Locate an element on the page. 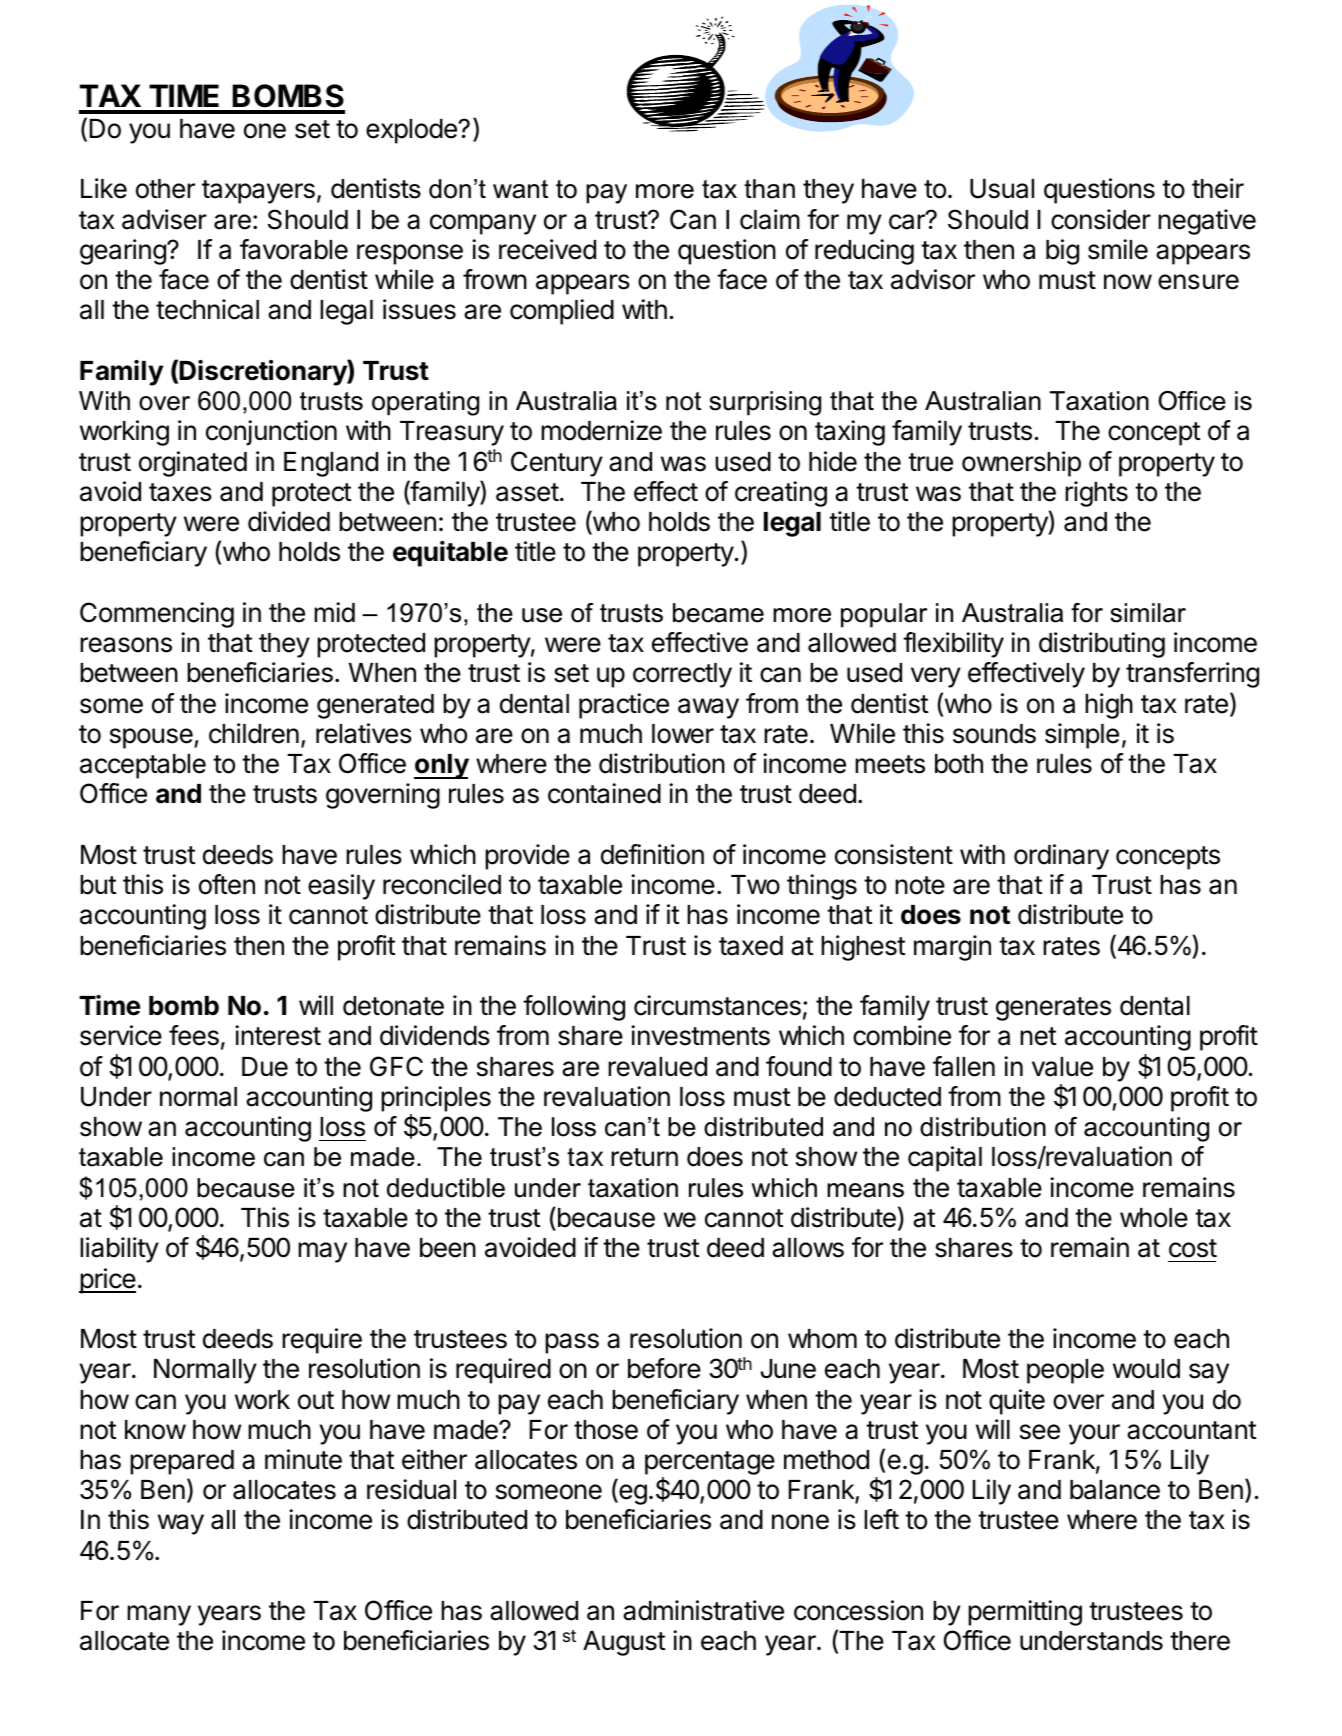 The image size is (1342, 1736). consider is located at coordinates (1101, 219).
